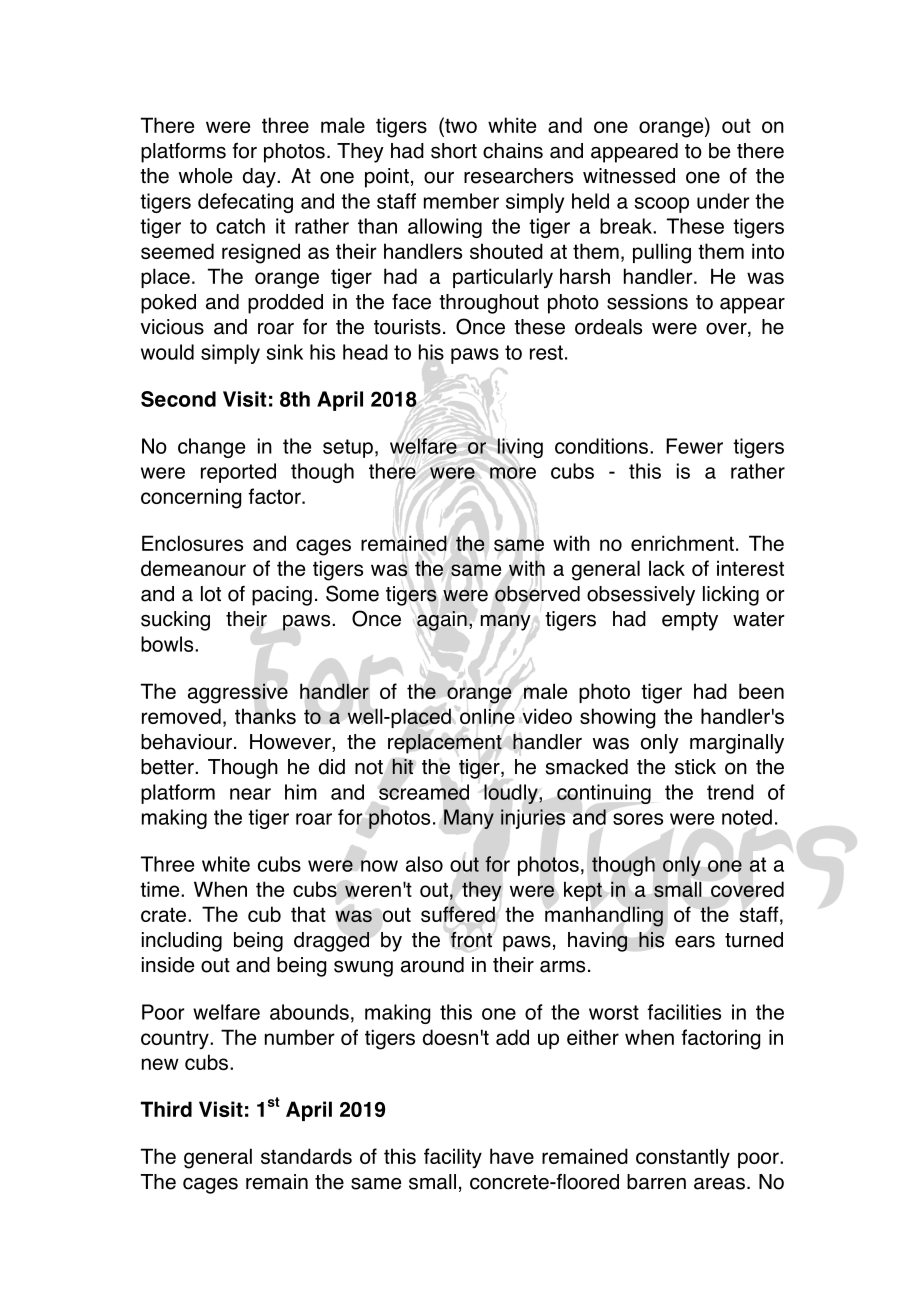 The width and height of the page is (924, 1308). I want to click on again, so click(442, 621).
